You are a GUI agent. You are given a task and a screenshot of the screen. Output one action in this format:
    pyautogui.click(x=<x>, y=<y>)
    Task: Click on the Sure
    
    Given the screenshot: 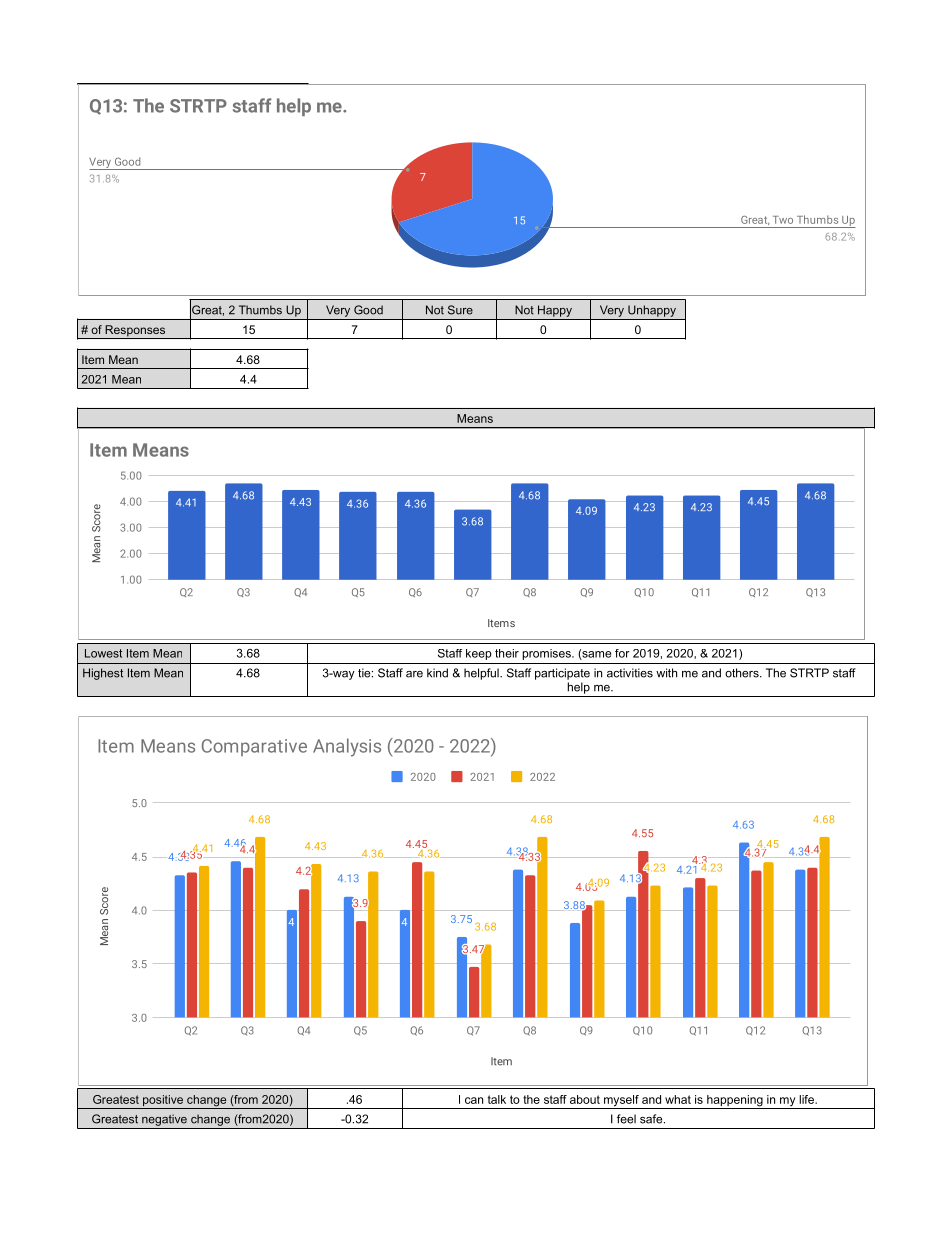 What is the action you would take?
    pyautogui.click(x=460, y=310)
